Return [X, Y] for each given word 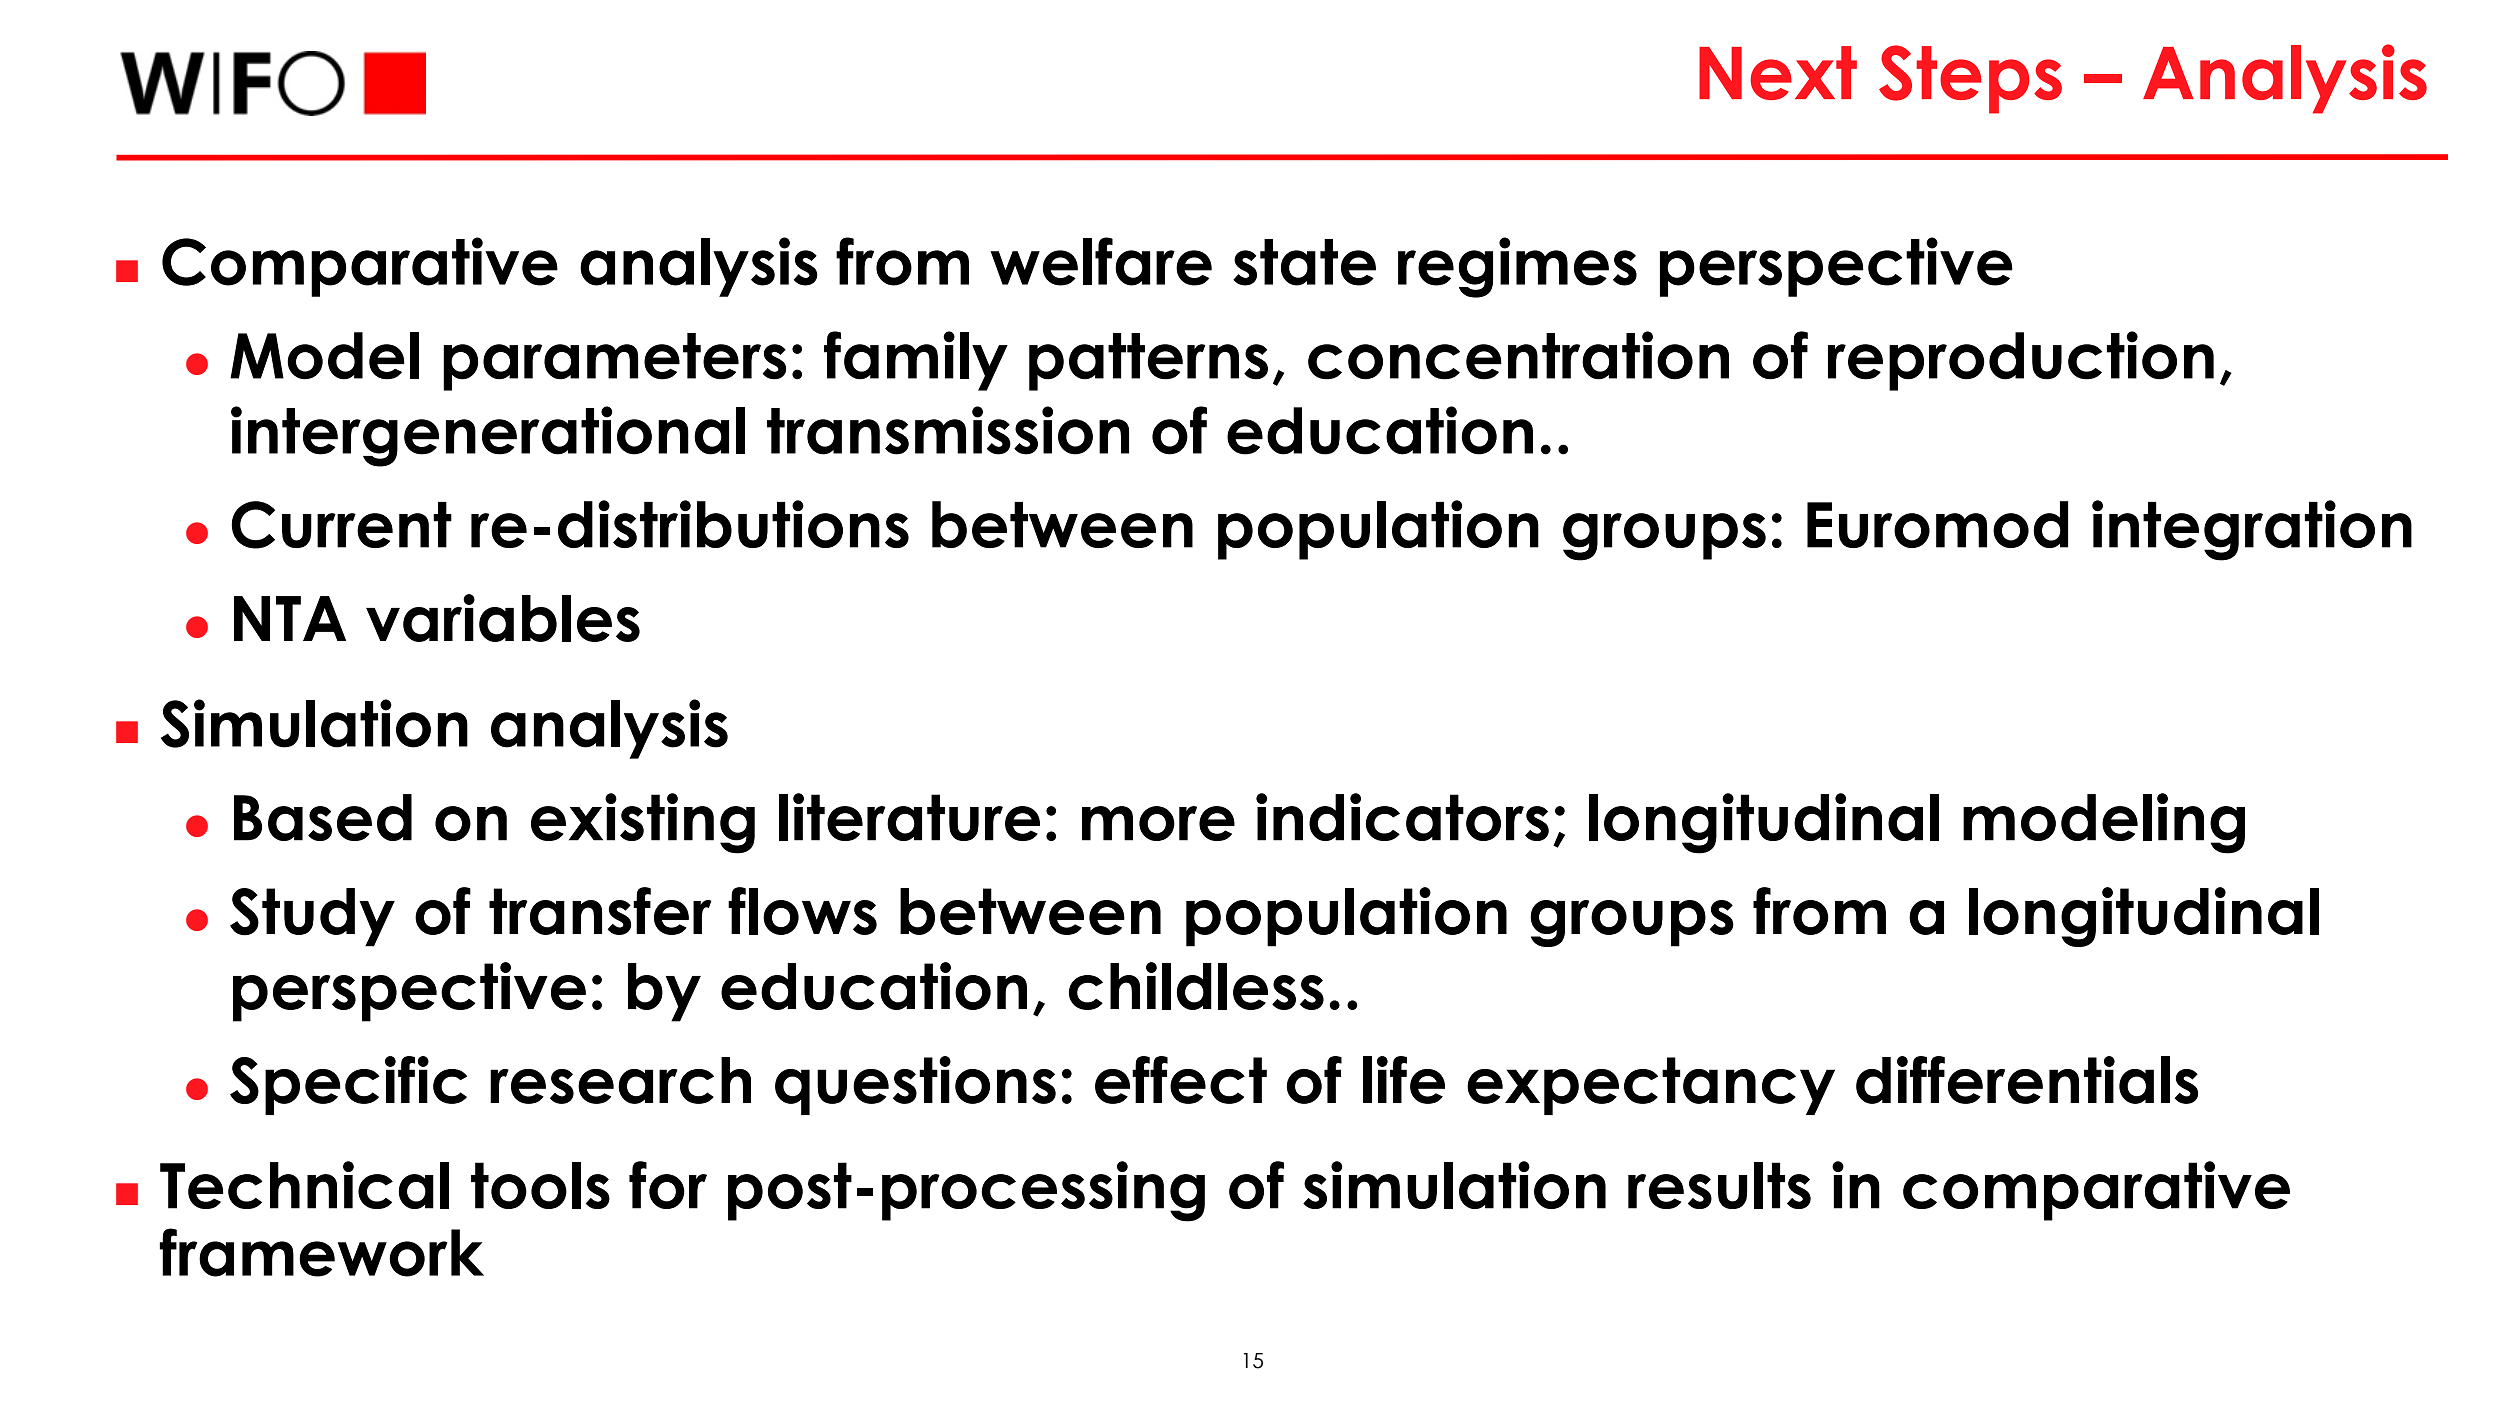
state [1304, 262]
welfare [1101, 261]
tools [540, 1185]
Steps [1970, 79]
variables [503, 618]
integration [2252, 530]
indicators [1402, 817]
